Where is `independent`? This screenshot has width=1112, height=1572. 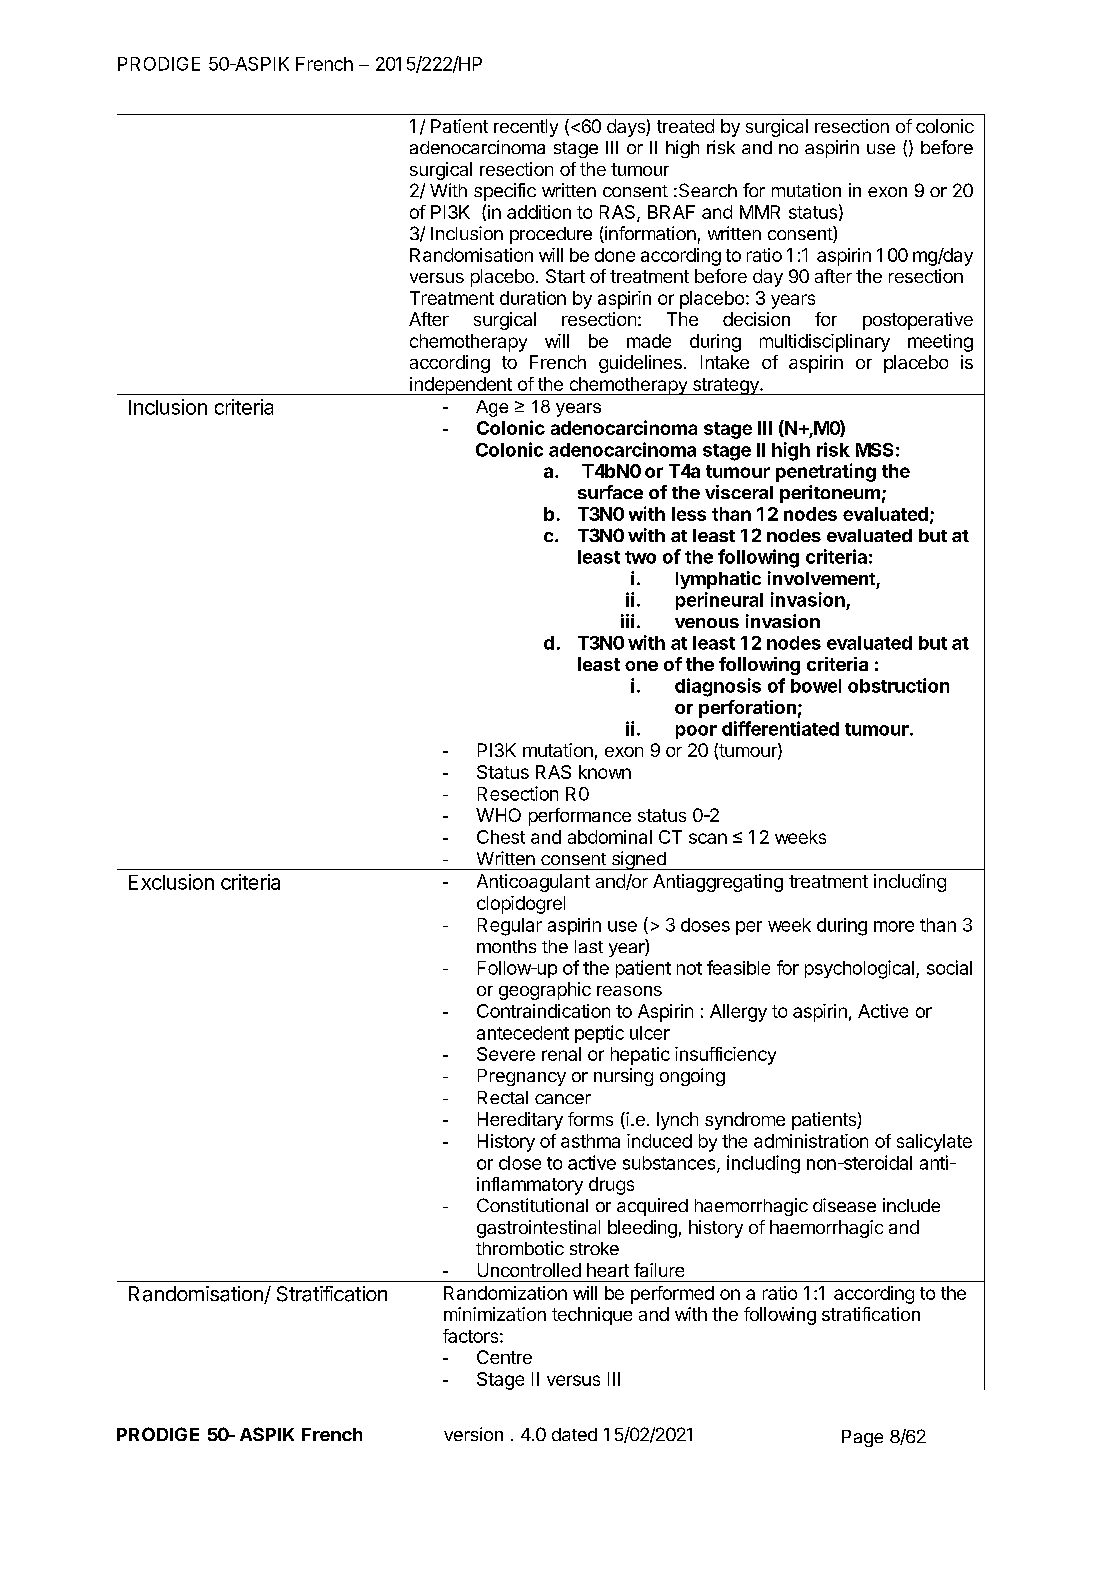 independent is located at coordinates (461, 386).
